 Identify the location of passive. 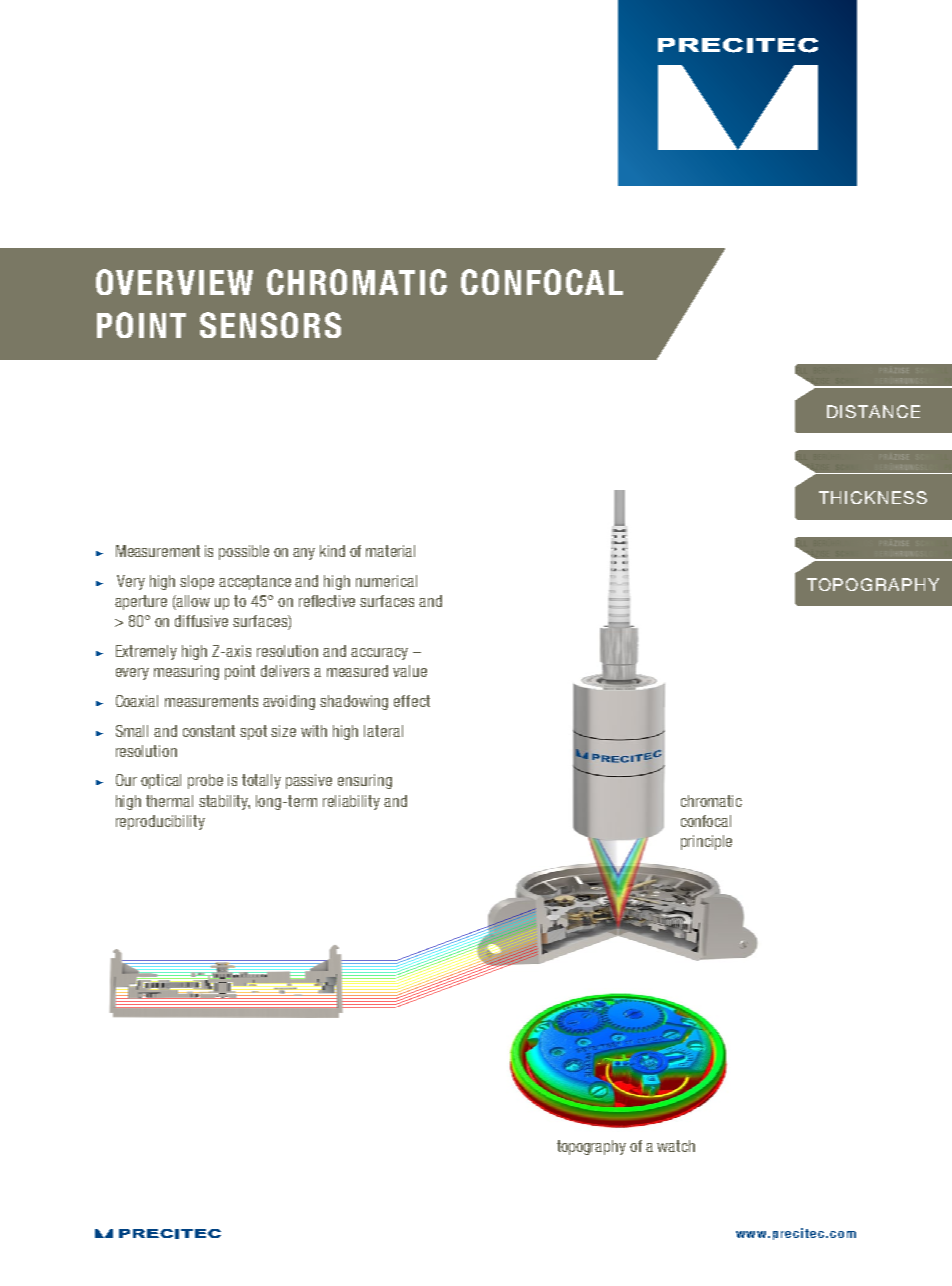
(309, 781).
